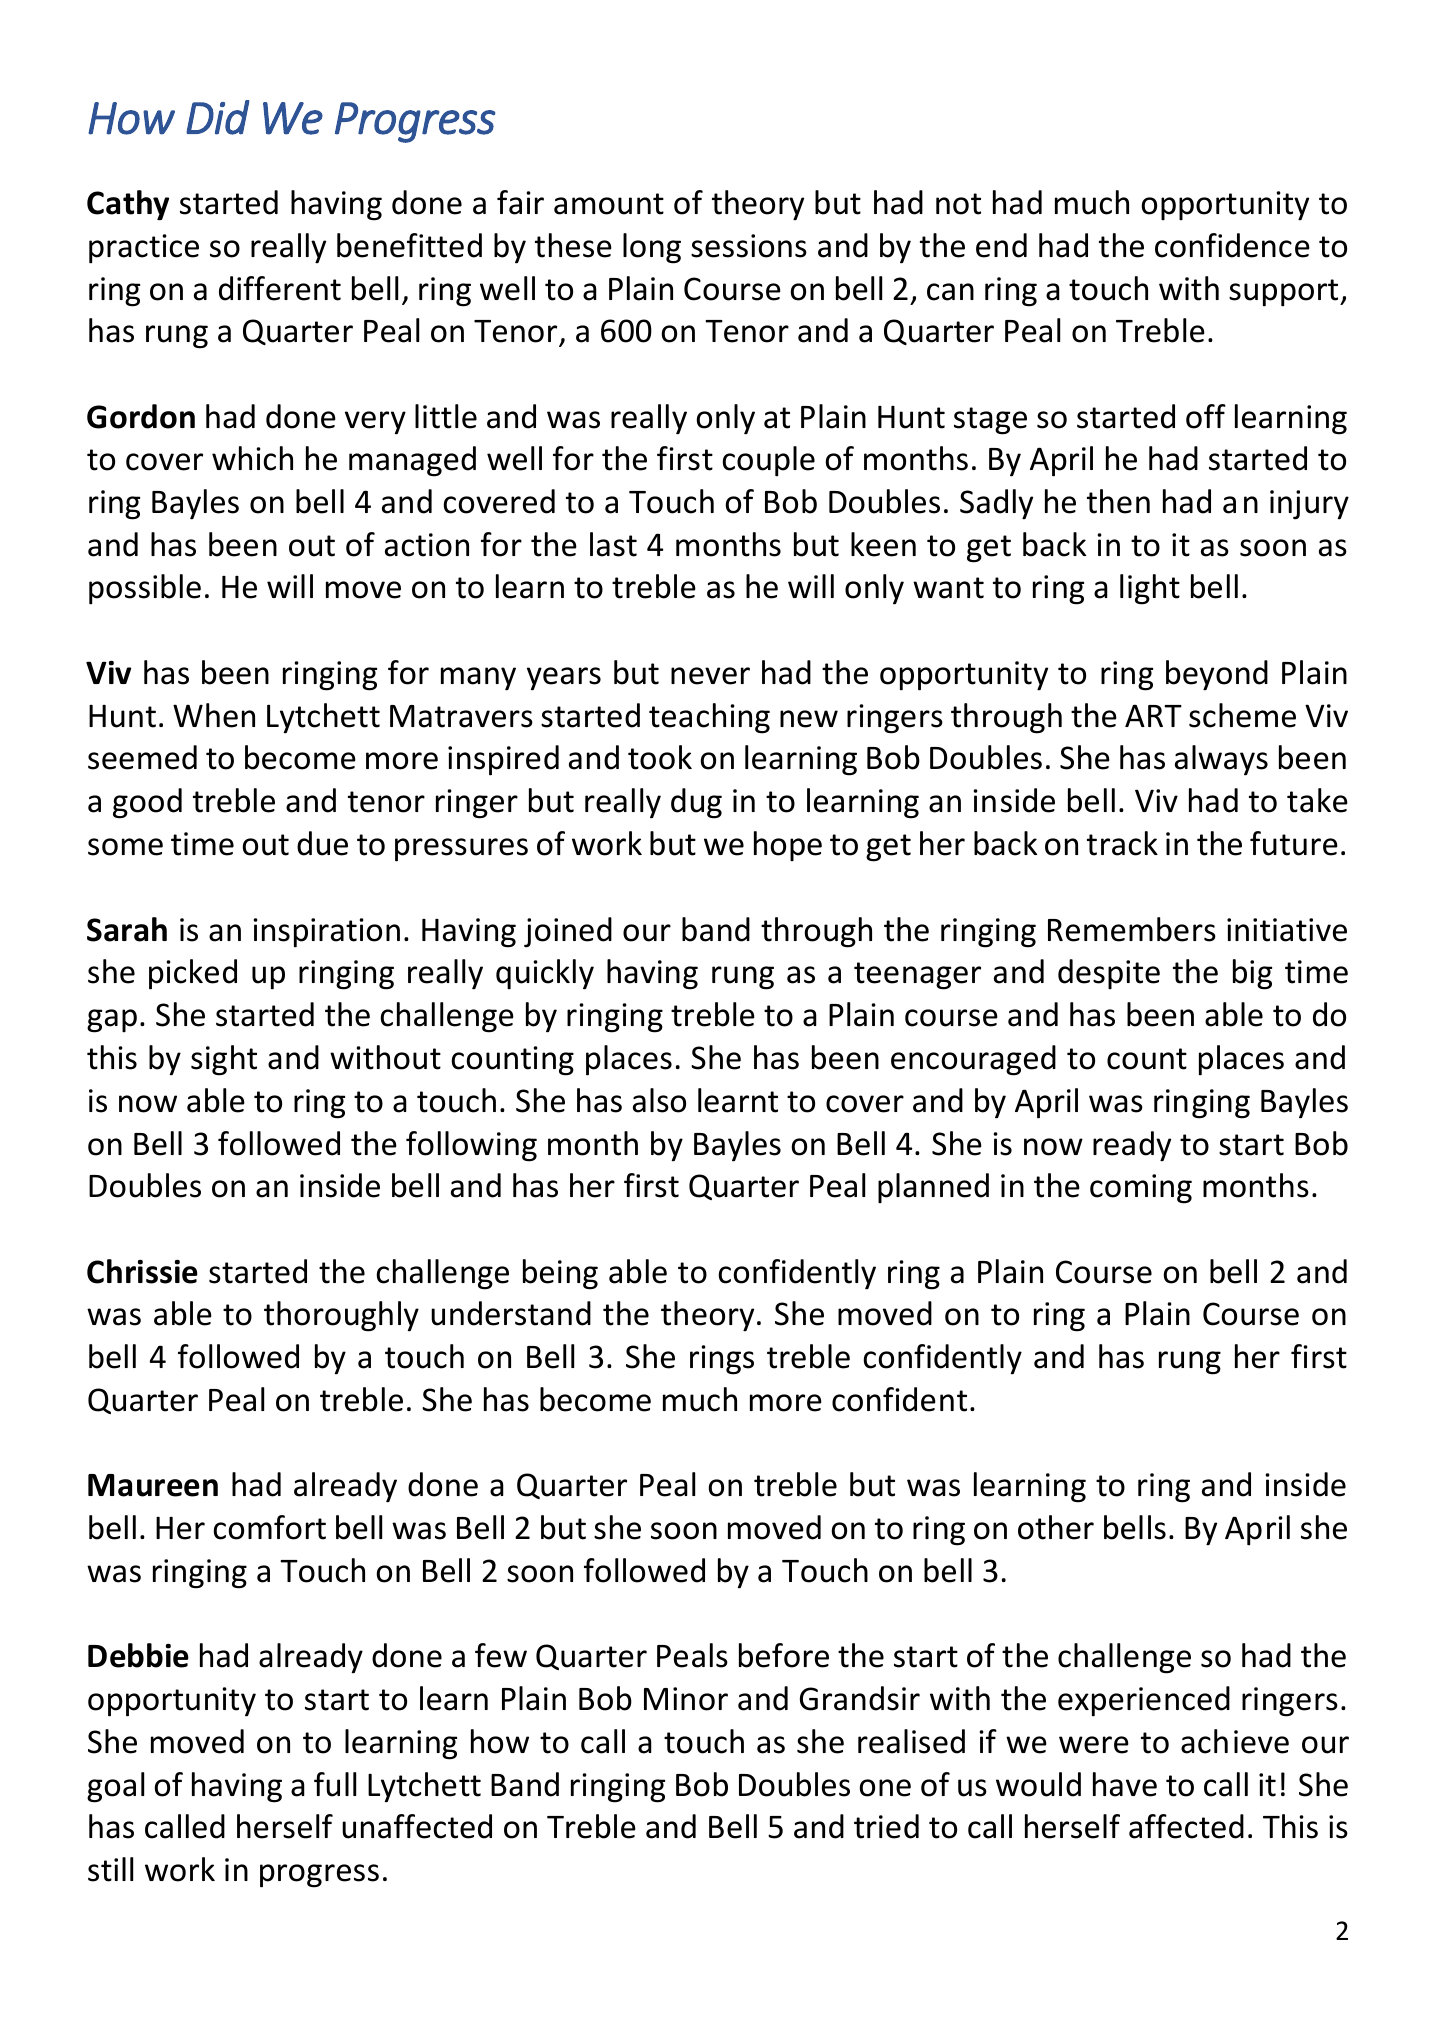 The height and width of the screenshot is (2033, 1436). I want to click on full, so click(335, 1784).
